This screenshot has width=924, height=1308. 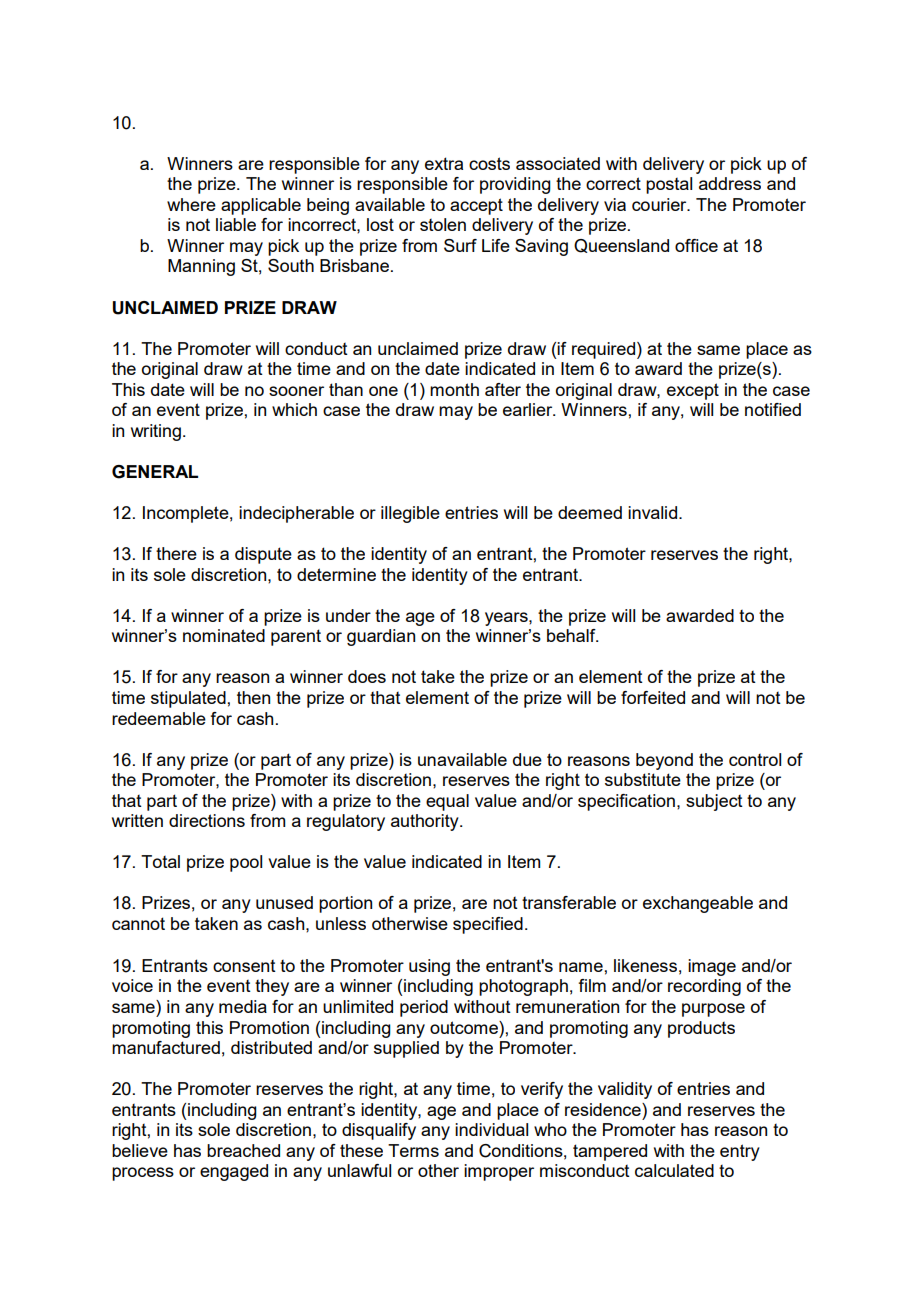 What do you see at coordinates (243, 1150) in the screenshot?
I see `breached` at bounding box center [243, 1150].
